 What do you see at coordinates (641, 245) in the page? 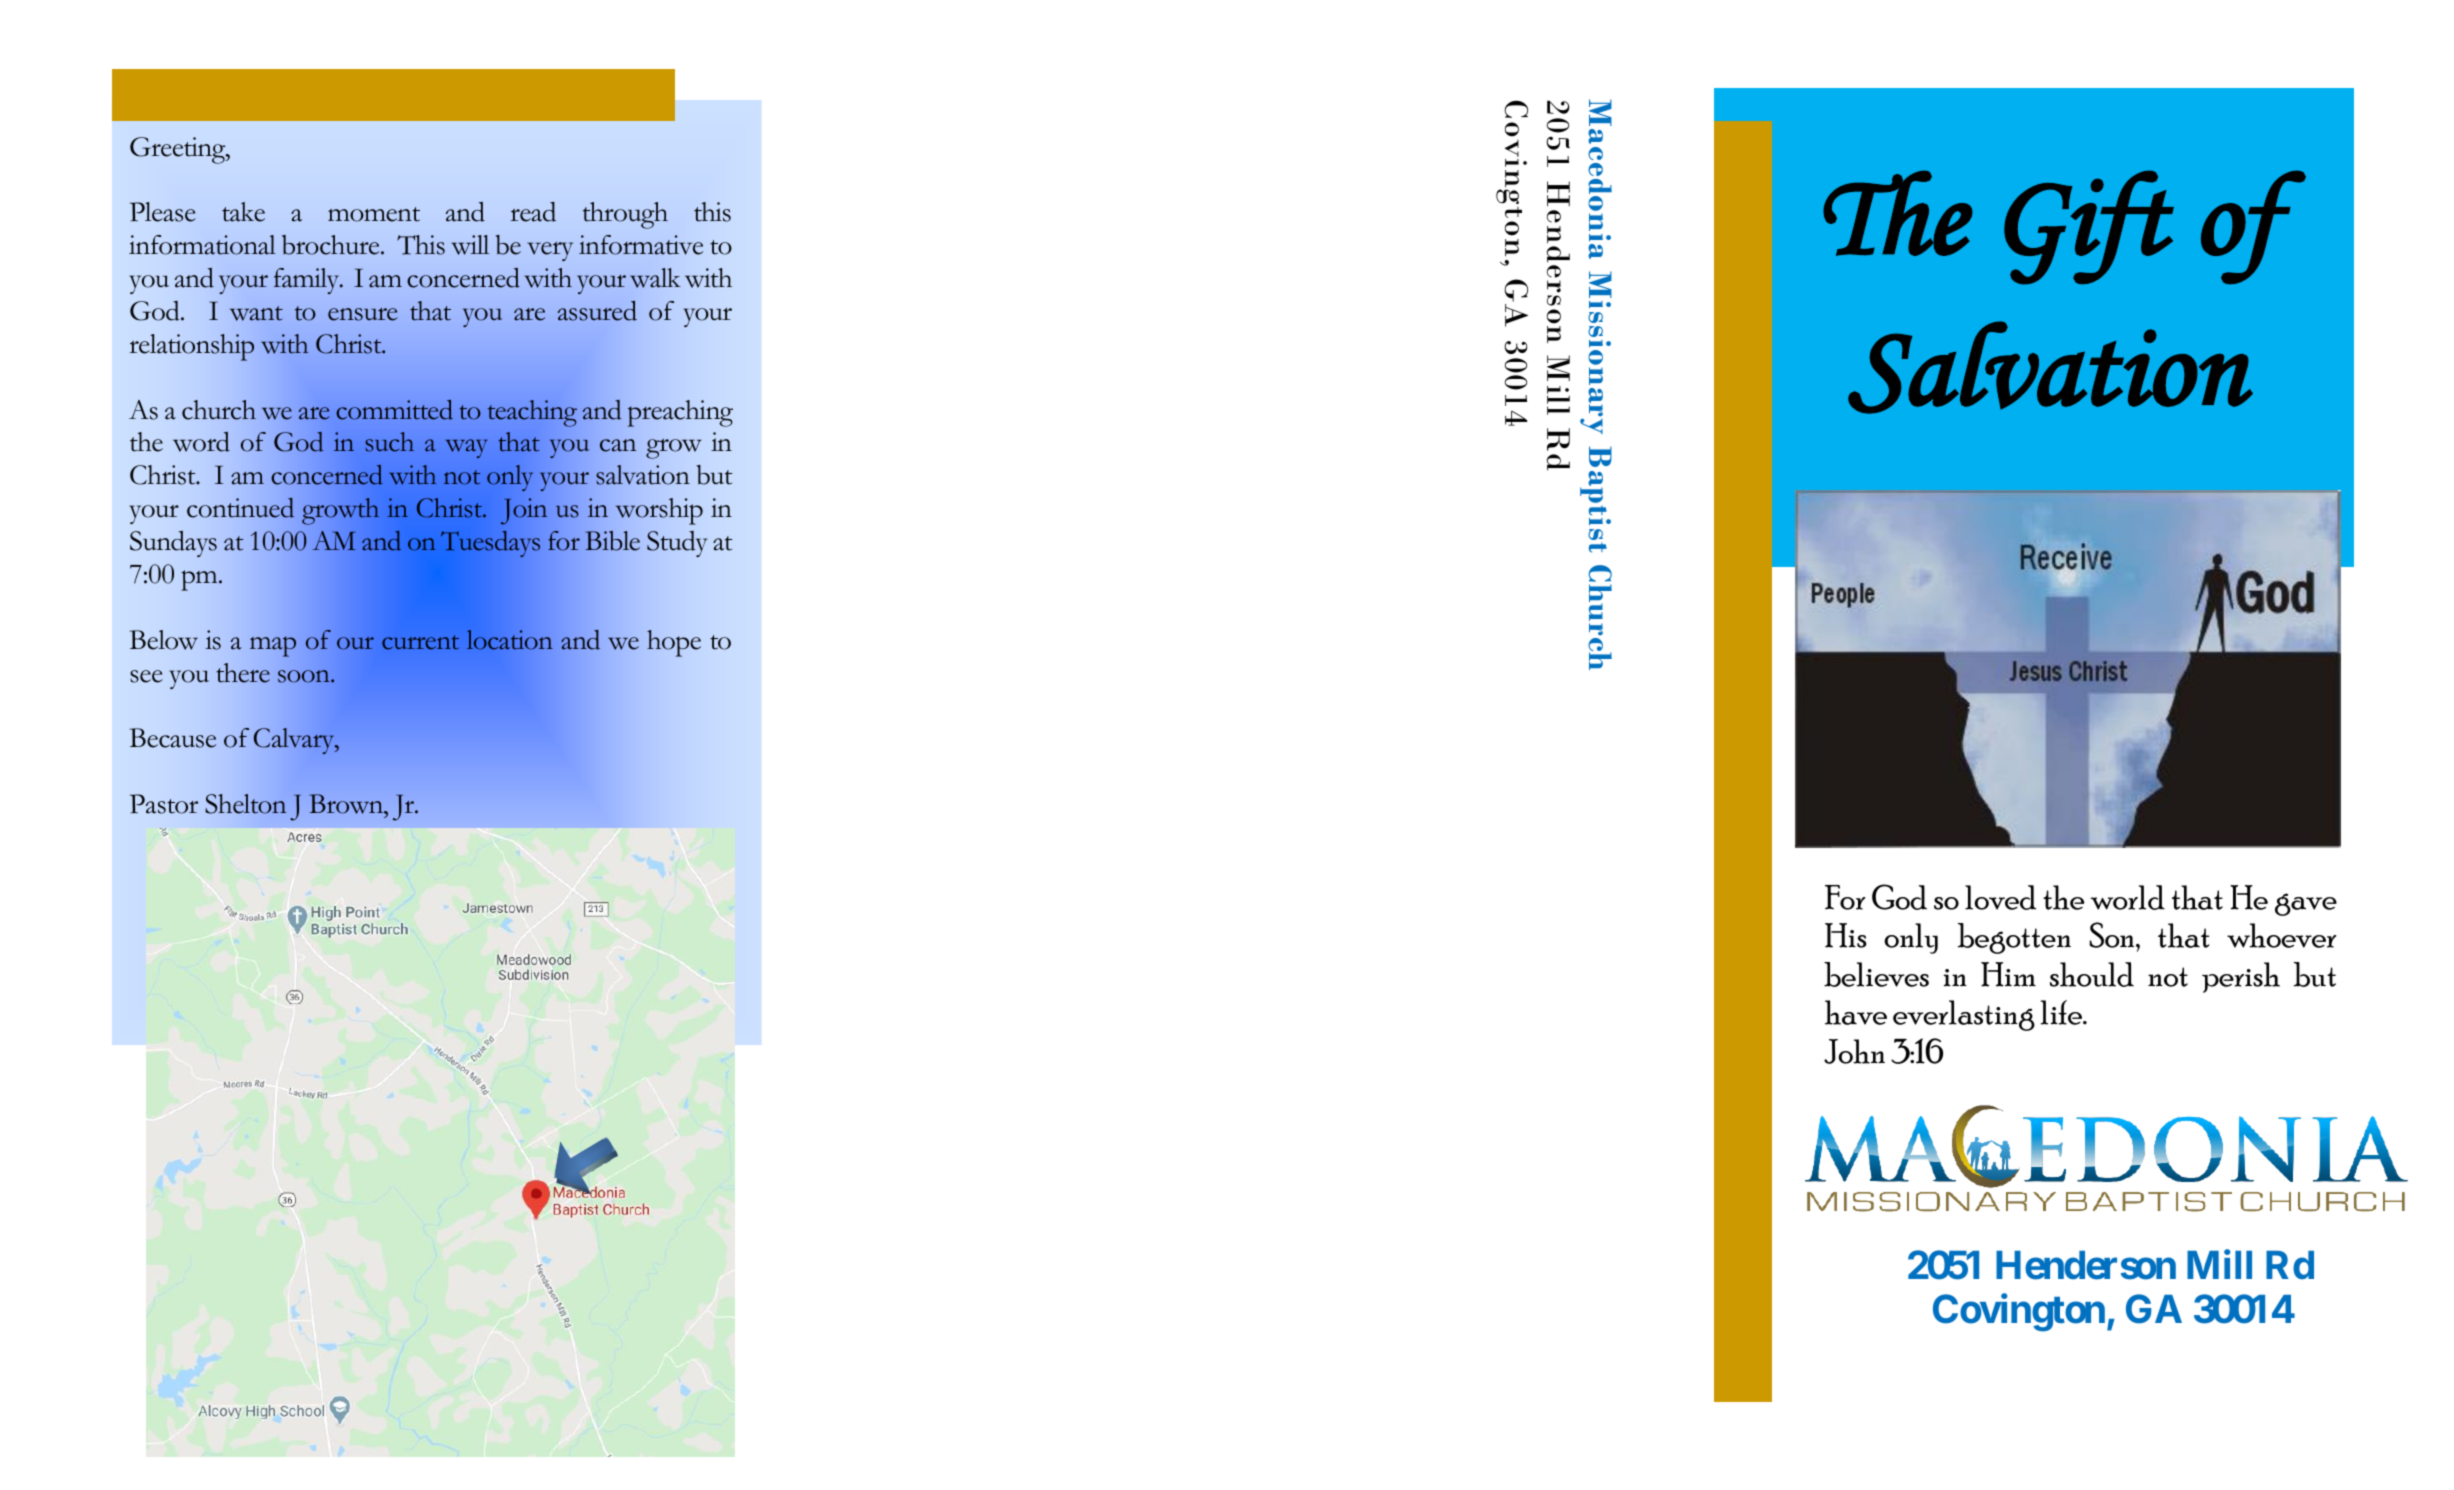
I see `informative` at bounding box center [641, 245].
